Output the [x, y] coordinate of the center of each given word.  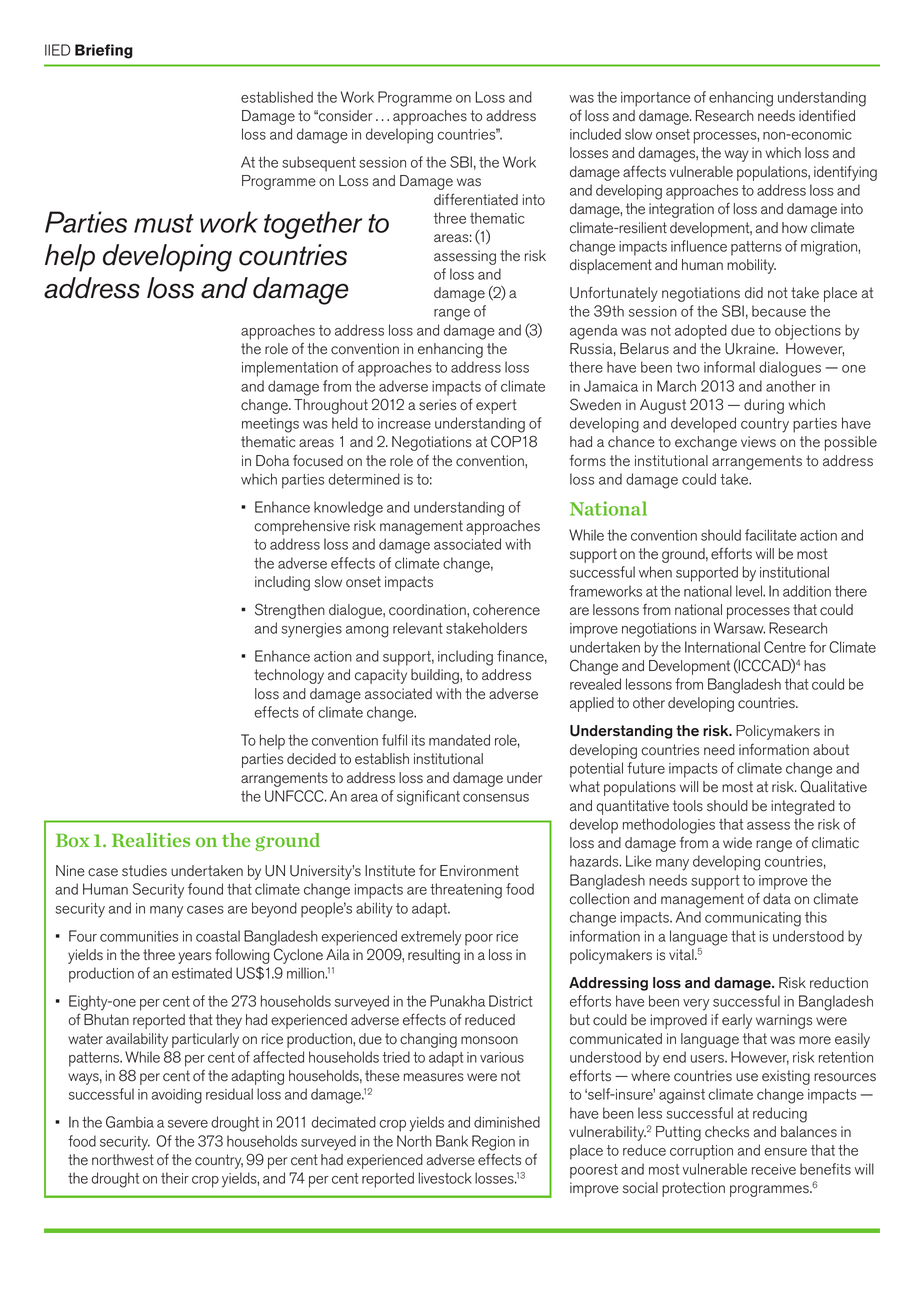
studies [144, 871]
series [437, 405]
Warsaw [739, 628]
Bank [452, 1141]
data [777, 899]
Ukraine [751, 349]
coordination [428, 610]
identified [827, 115]
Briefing [104, 51]
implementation [290, 369]
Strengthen [290, 611]
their [175, 1178]
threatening [466, 891]
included [595, 134]
